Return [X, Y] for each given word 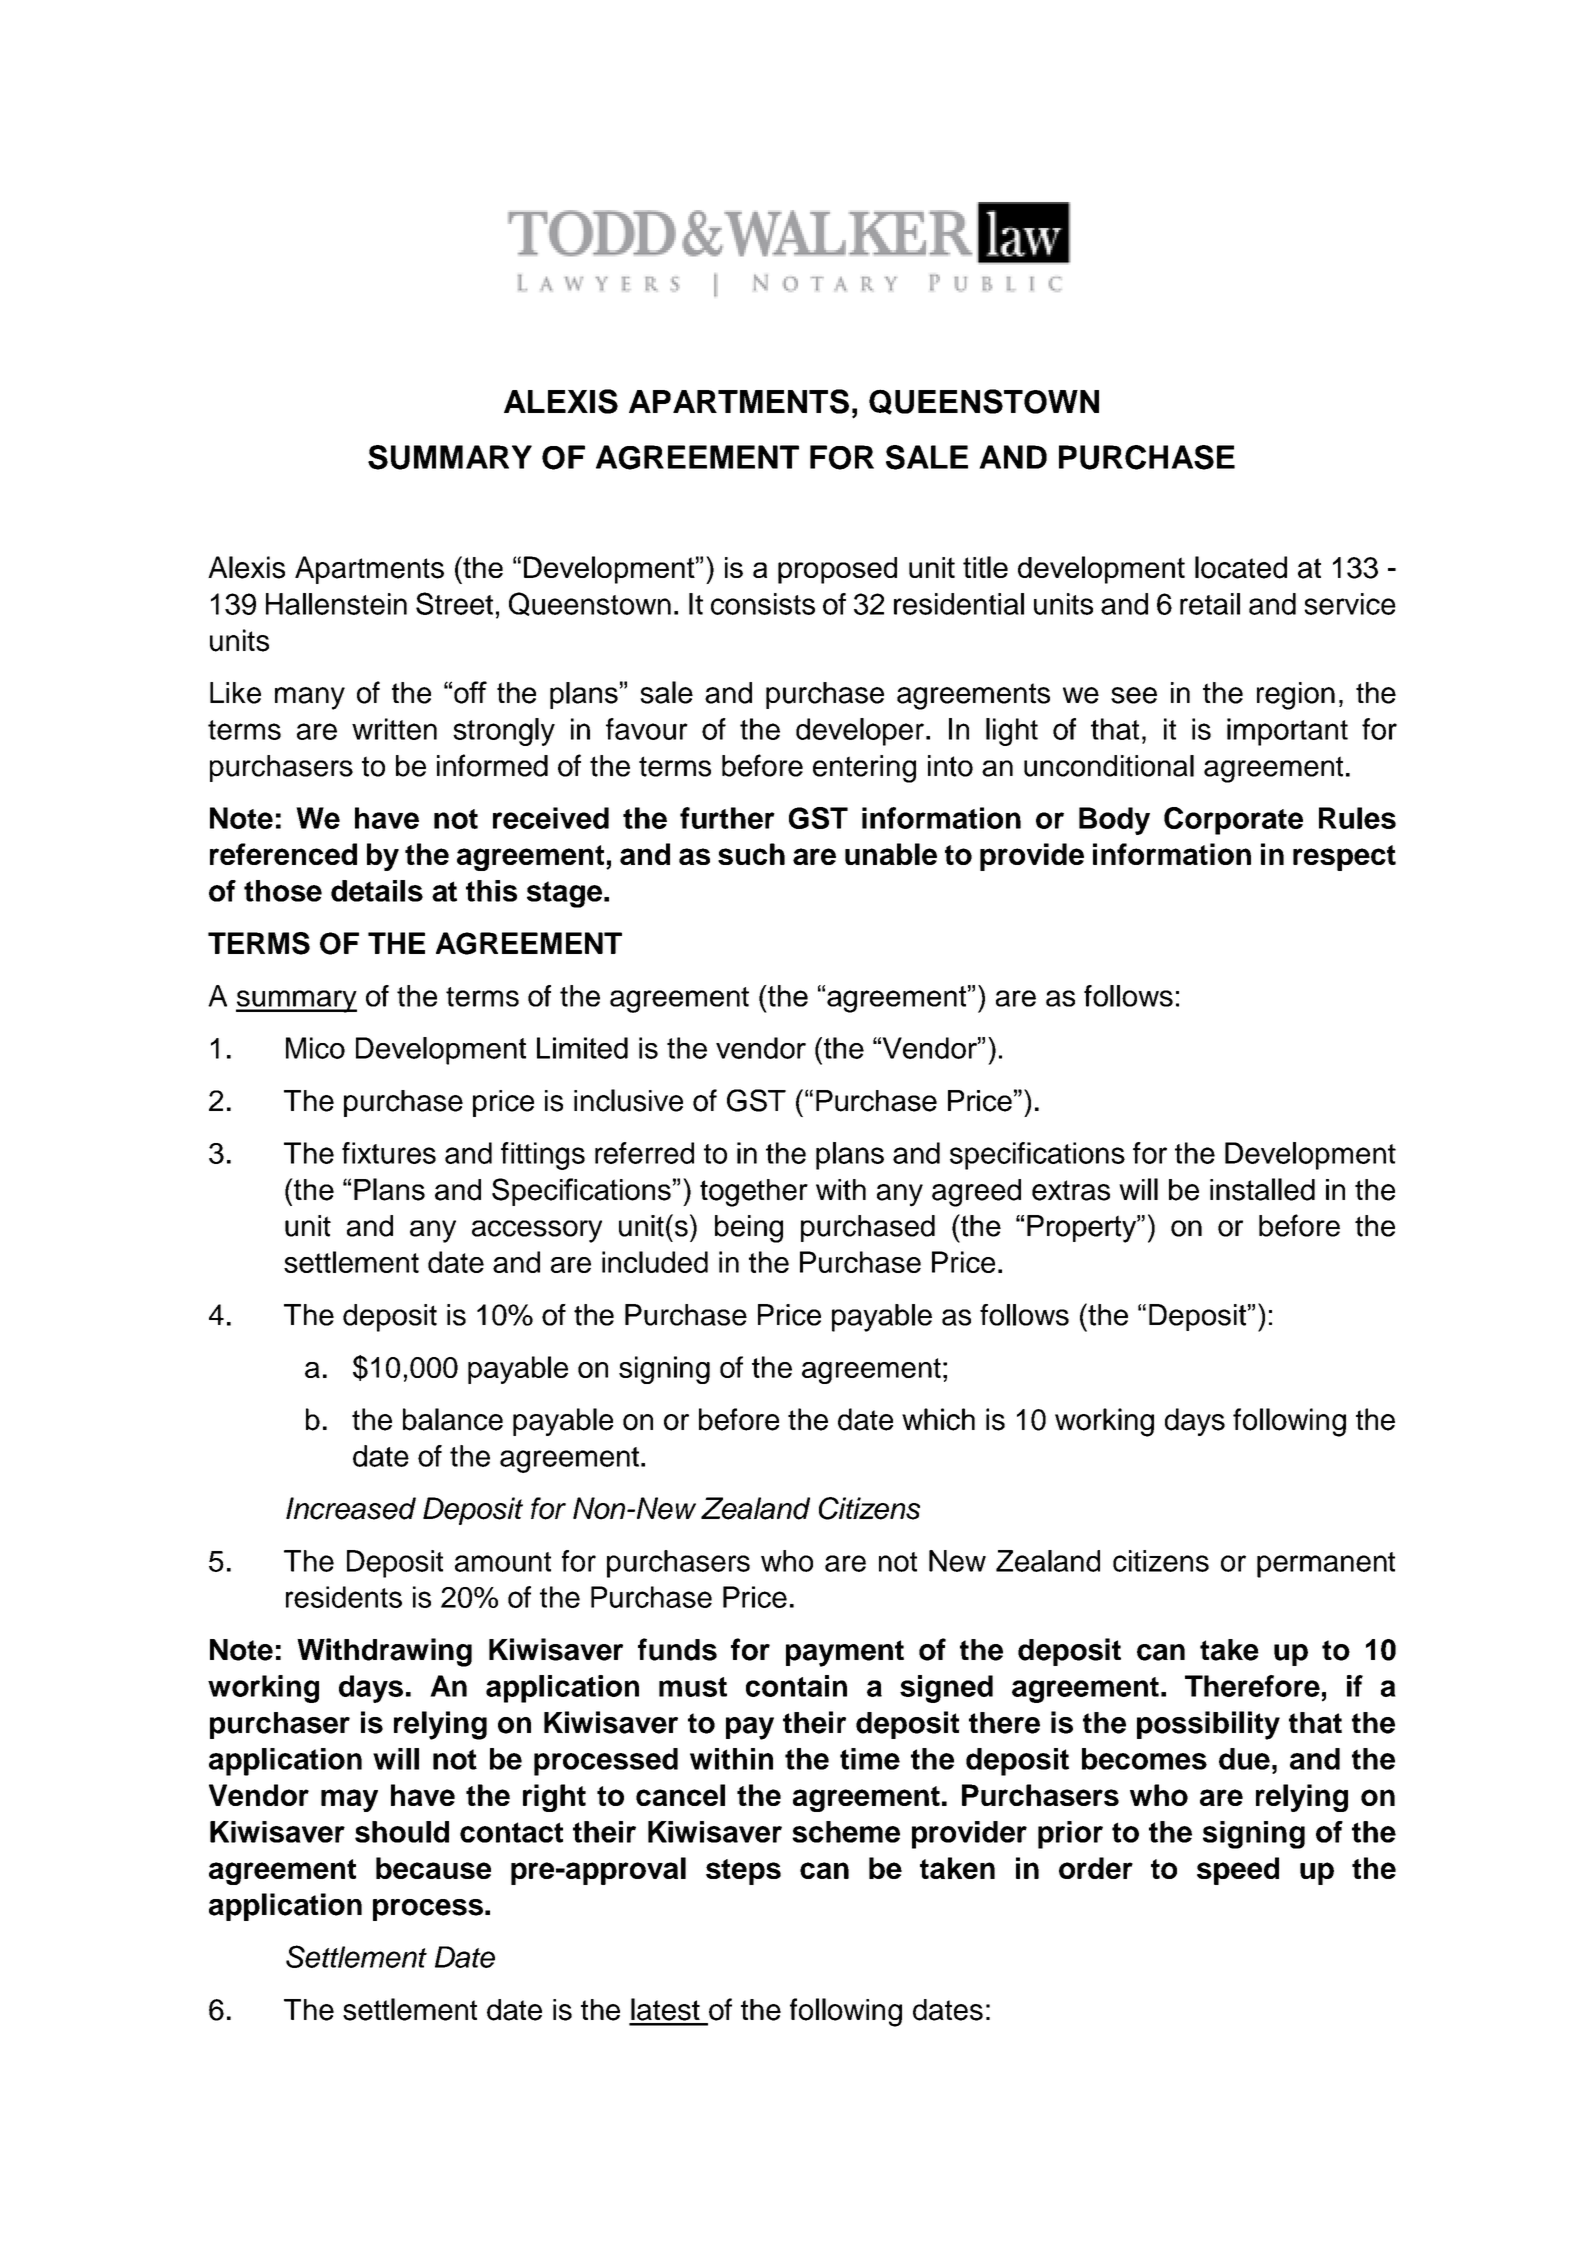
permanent [1326, 1565]
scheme [846, 1832]
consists [763, 604]
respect [1344, 858]
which [938, 1419]
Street [454, 603]
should [402, 1832]
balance [453, 1419]
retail [1210, 604]
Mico [315, 1048]
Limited [582, 1048]
